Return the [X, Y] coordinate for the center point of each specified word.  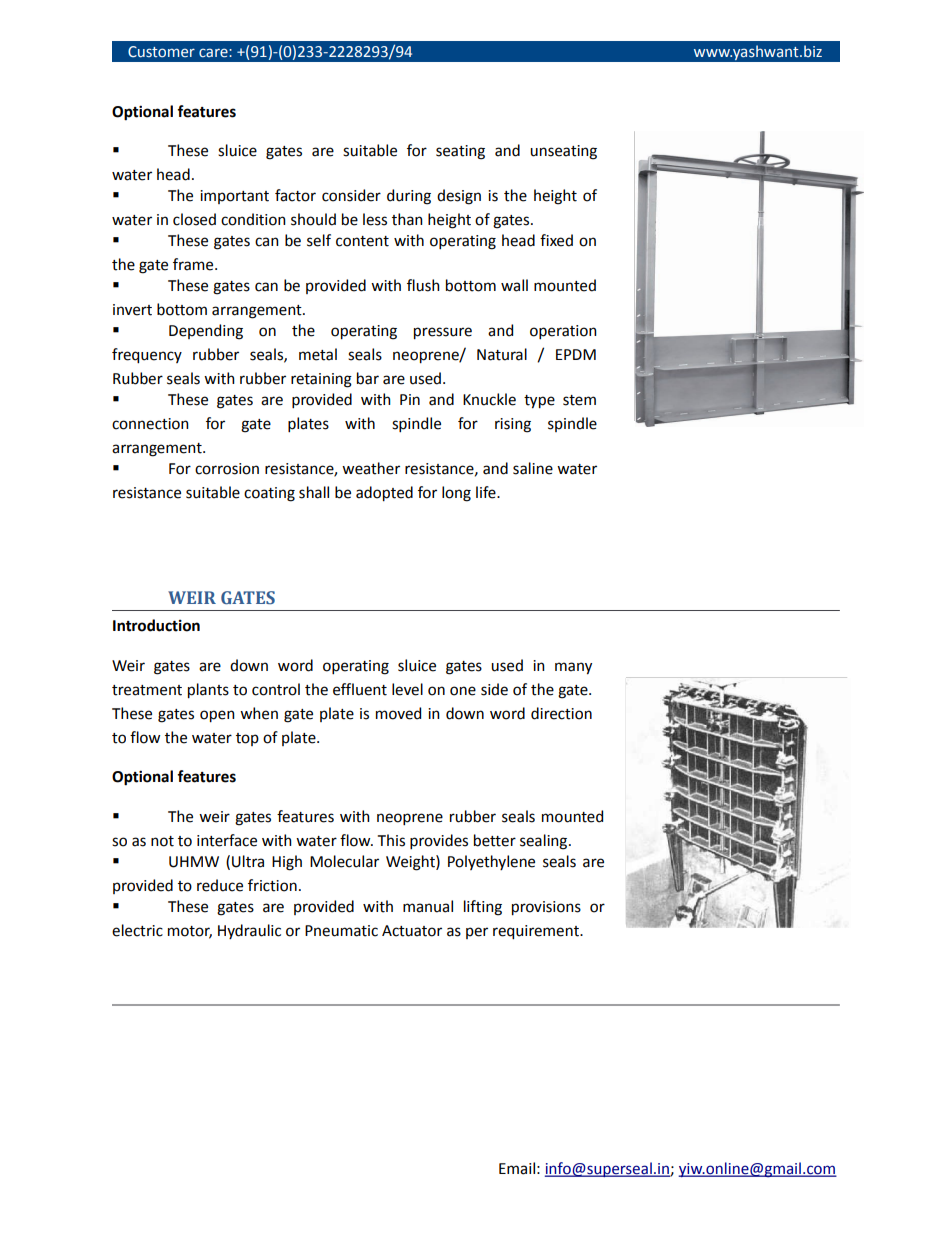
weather [371, 468]
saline [533, 468]
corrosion [227, 469]
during [409, 197]
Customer [161, 52]
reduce [220, 885]
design [459, 197]
